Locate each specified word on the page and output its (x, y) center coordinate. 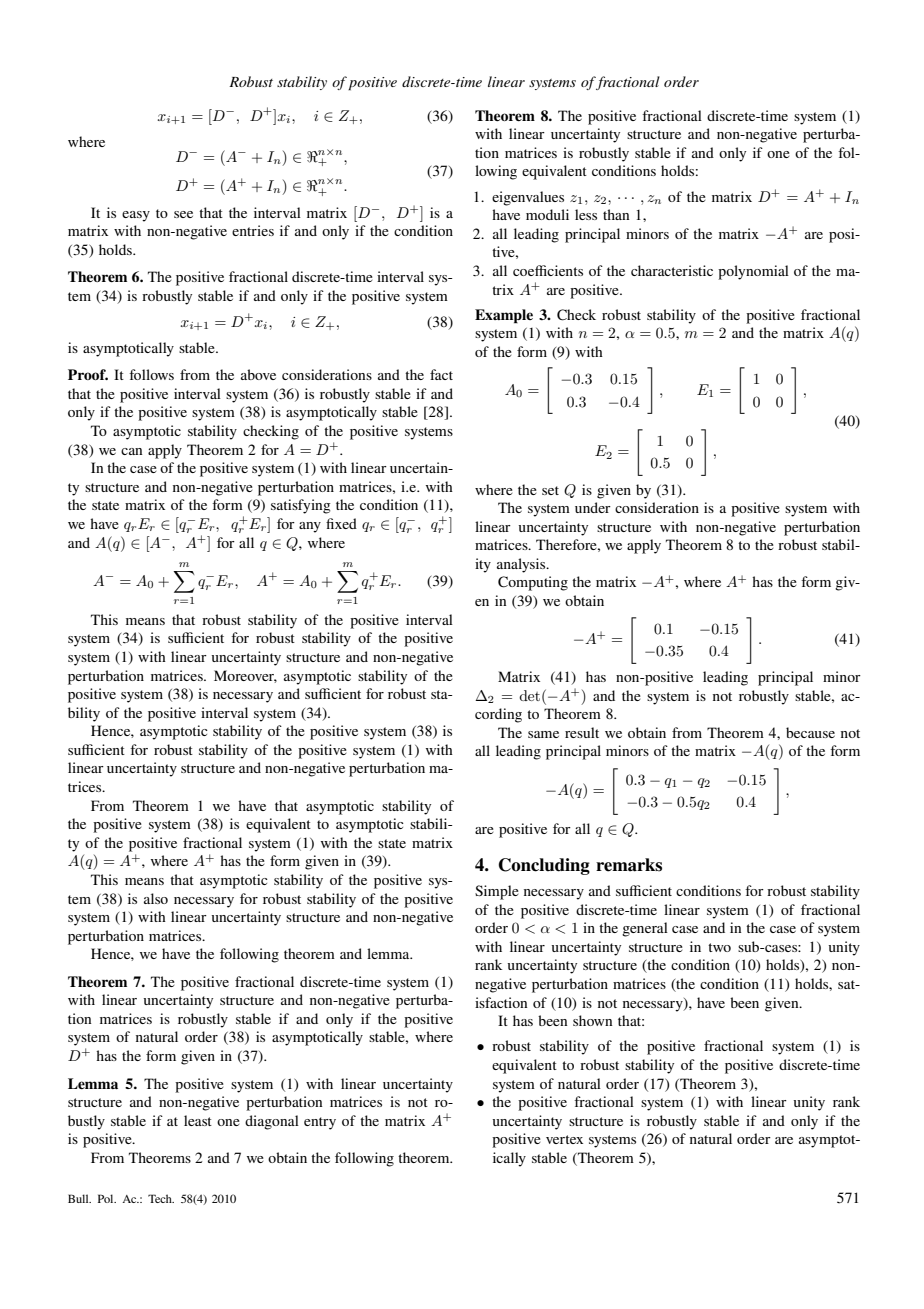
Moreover (245, 676)
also (156, 898)
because (810, 732)
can (131, 451)
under (593, 507)
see (183, 214)
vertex (564, 1139)
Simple (497, 892)
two (719, 947)
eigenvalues (528, 198)
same (543, 734)
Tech (161, 1198)
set (550, 490)
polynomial (753, 272)
